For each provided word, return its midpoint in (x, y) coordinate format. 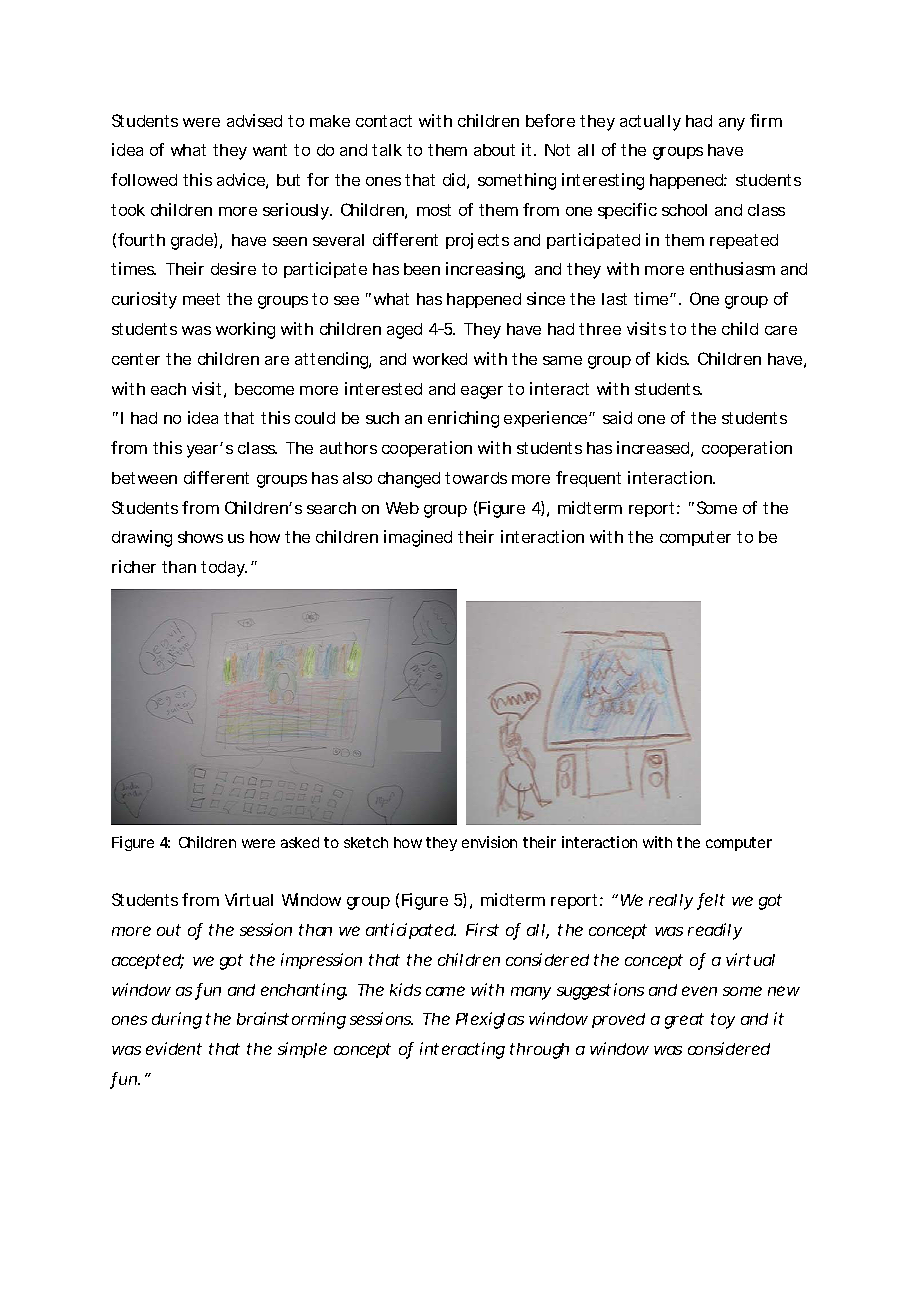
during (177, 1020)
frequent (588, 479)
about (494, 150)
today (224, 569)
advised (254, 120)
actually (650, 123)
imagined (418, 538)
